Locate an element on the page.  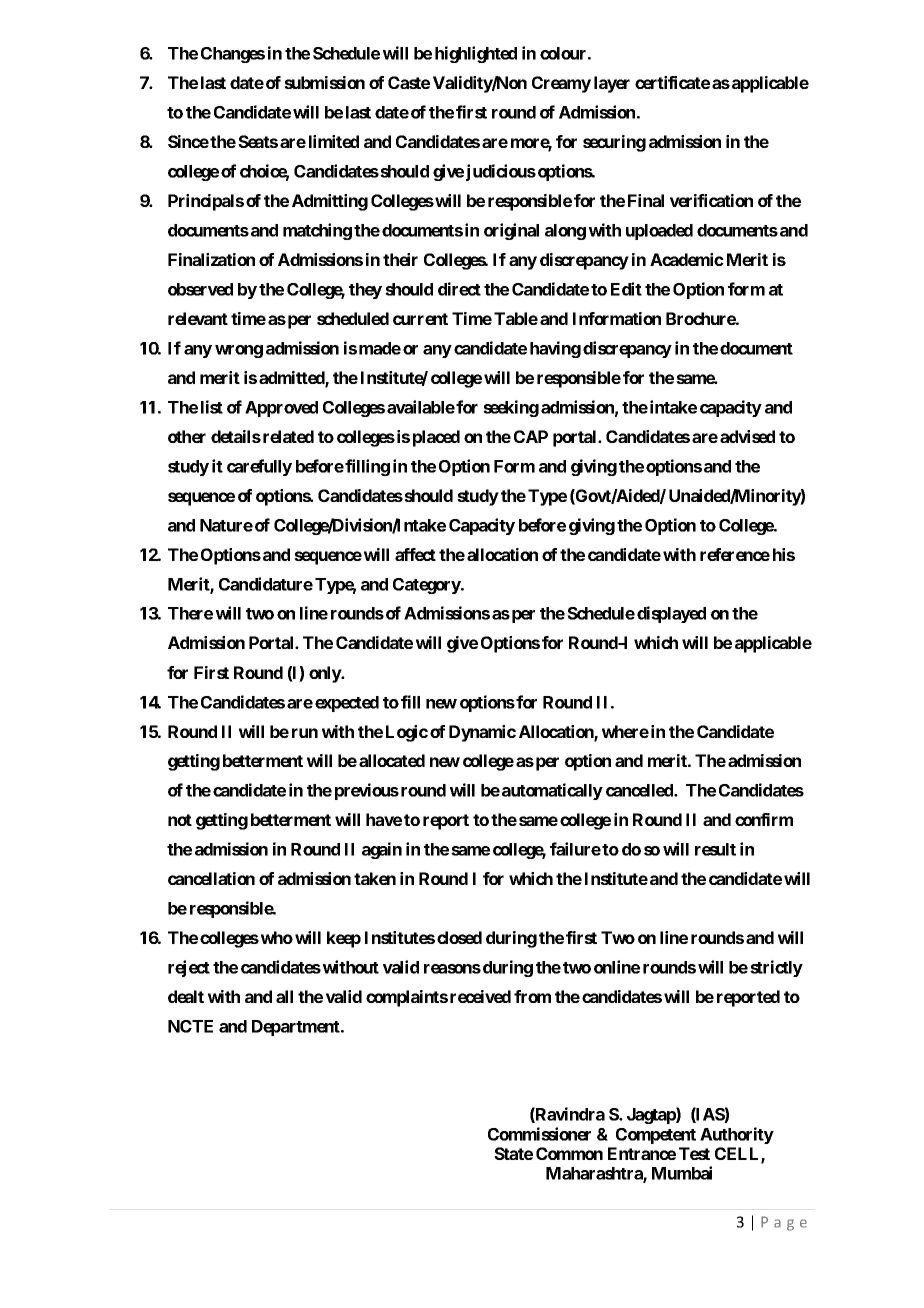
State is located at coordinates (513, 1153).
